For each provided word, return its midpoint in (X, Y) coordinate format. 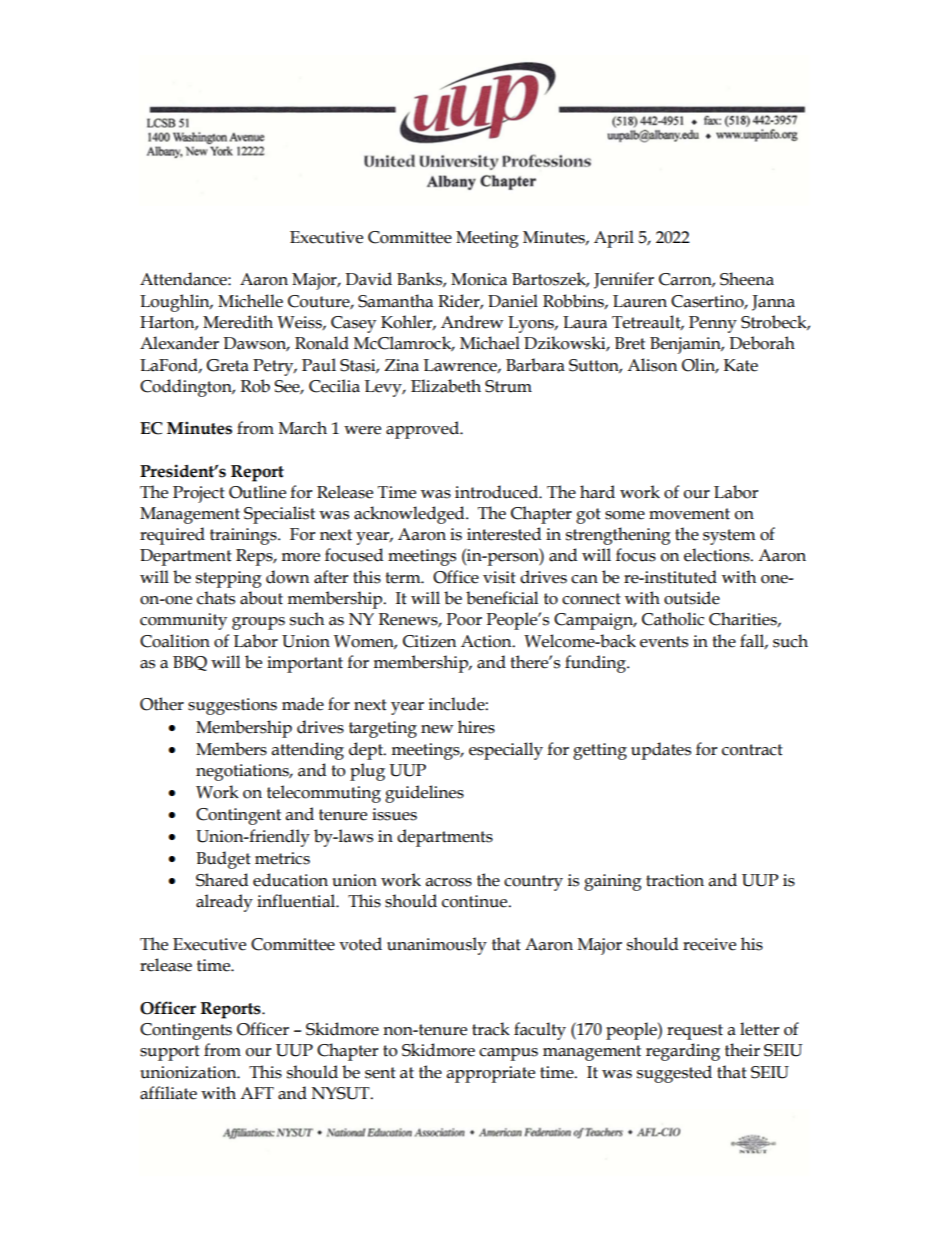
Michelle (250, 301)
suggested (674, 1074)
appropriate (491, 1074)
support (170, 1053)
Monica (479, 279)
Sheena (747, 279)
